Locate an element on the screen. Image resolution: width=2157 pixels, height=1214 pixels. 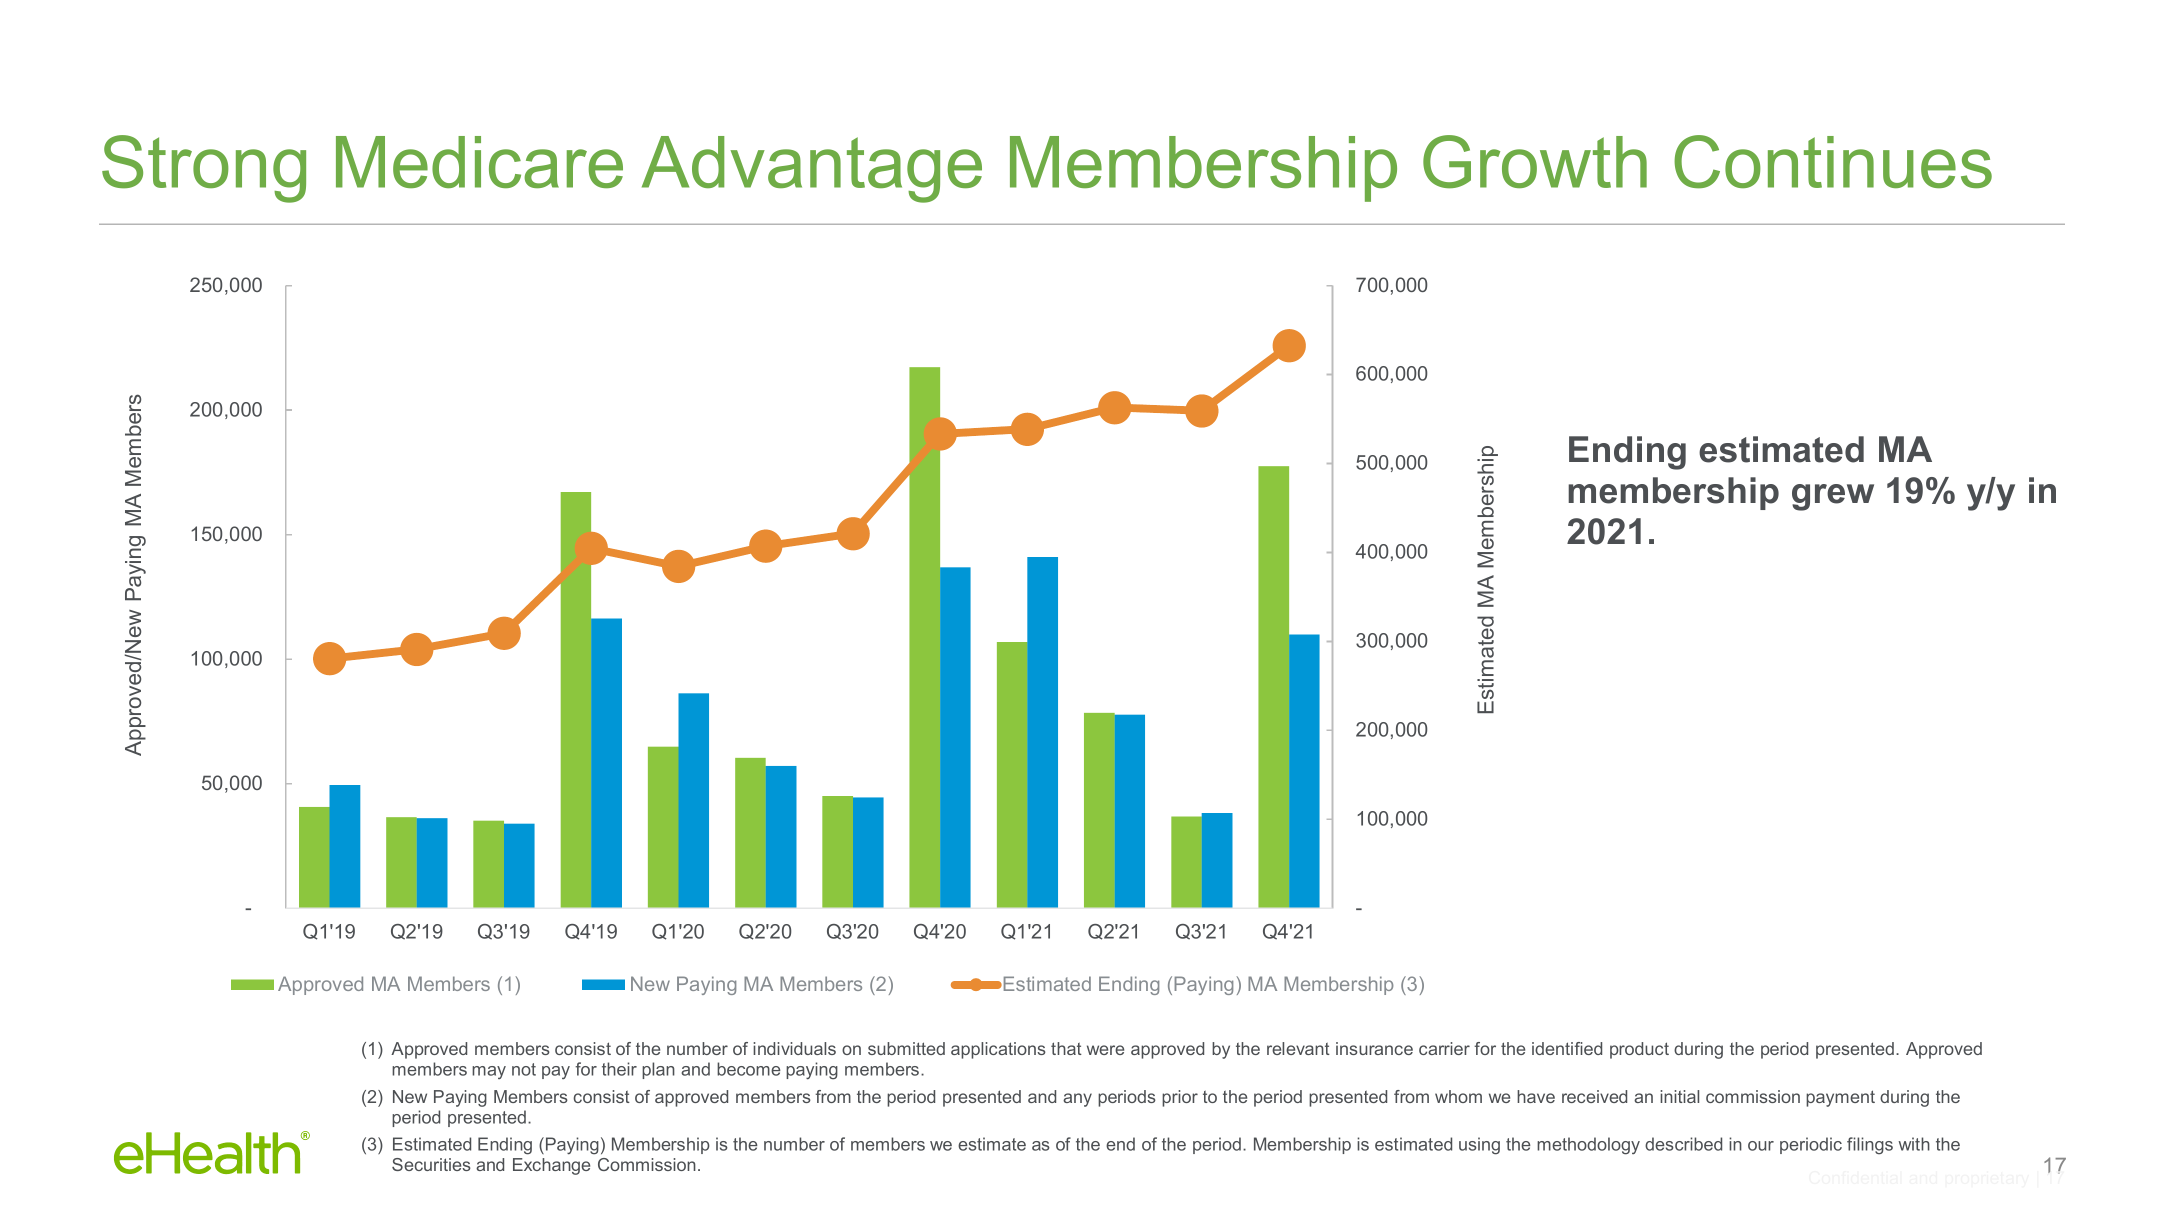
Medicare is located at coordinates (479, 162).
